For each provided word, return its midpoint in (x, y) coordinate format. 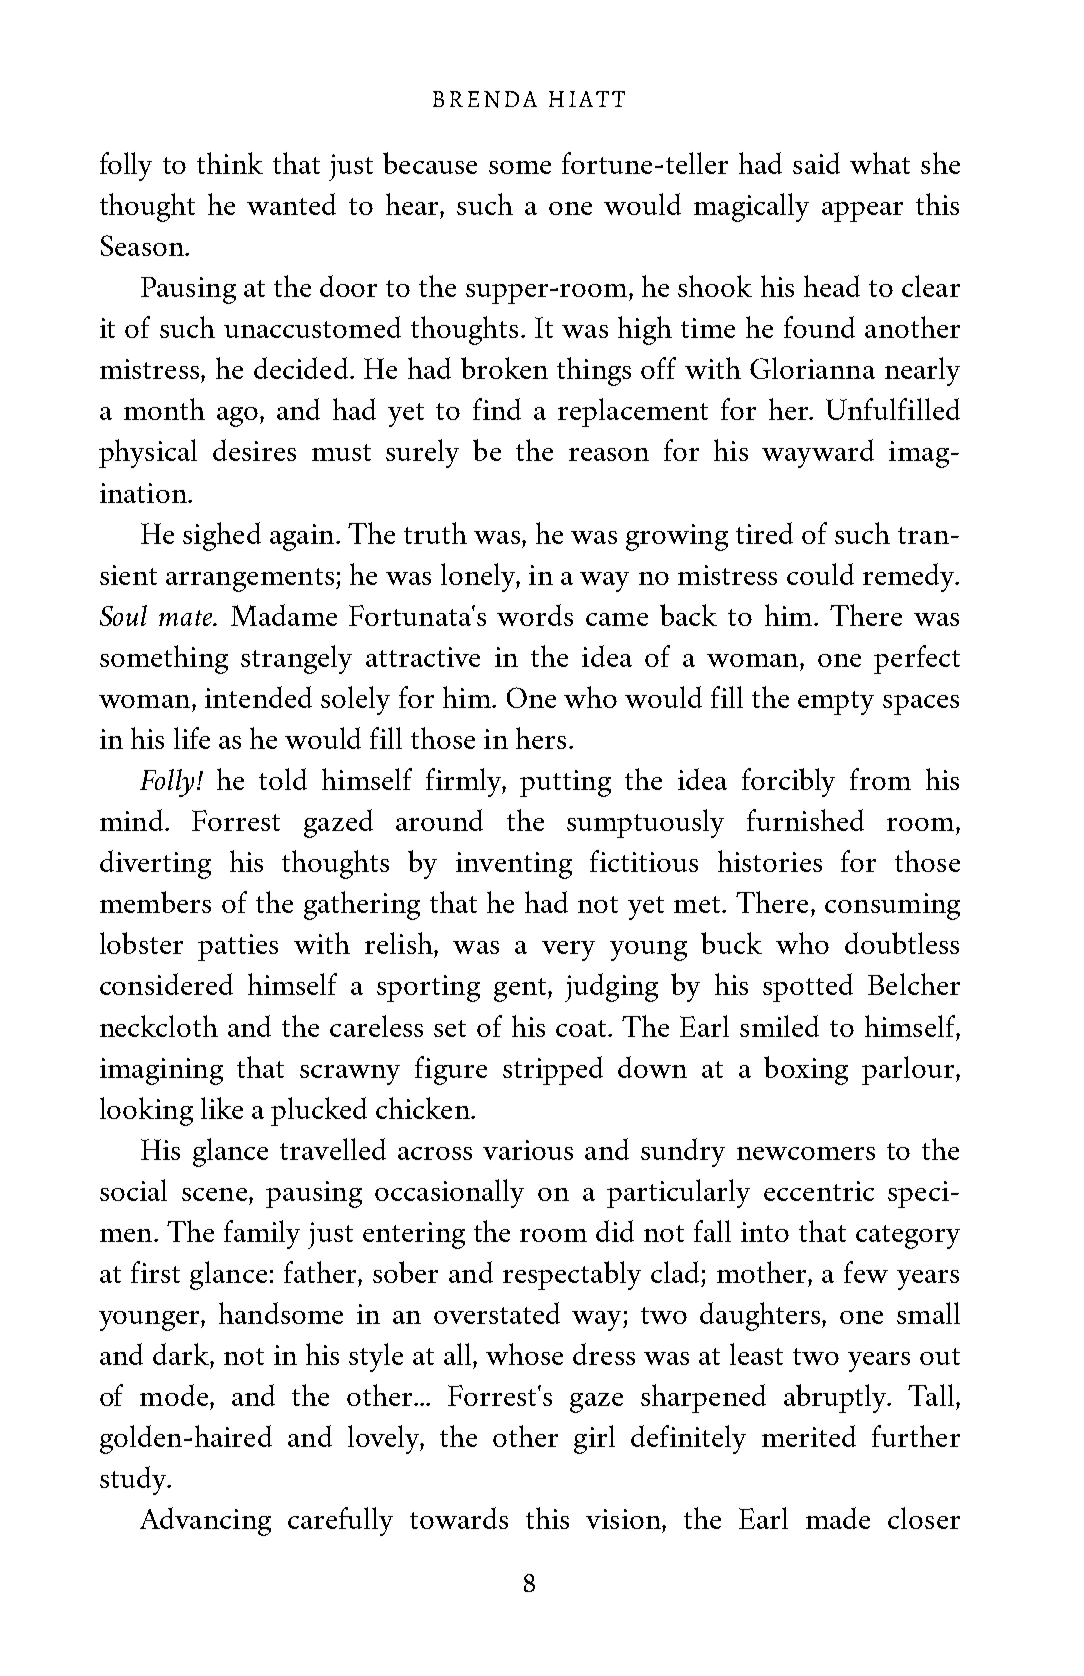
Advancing (205, 1521)
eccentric (819, 1191)
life (192, 738)
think (230, 163)
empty (836, 703)
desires (254, 450)
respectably (572, 1275)
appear (862, 212)
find (497, 409)
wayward (818, 453)
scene (216, 1194)
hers (541, 738)
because (430, 163)
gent (521, 990)
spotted (808, 987)
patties (238, 947)
